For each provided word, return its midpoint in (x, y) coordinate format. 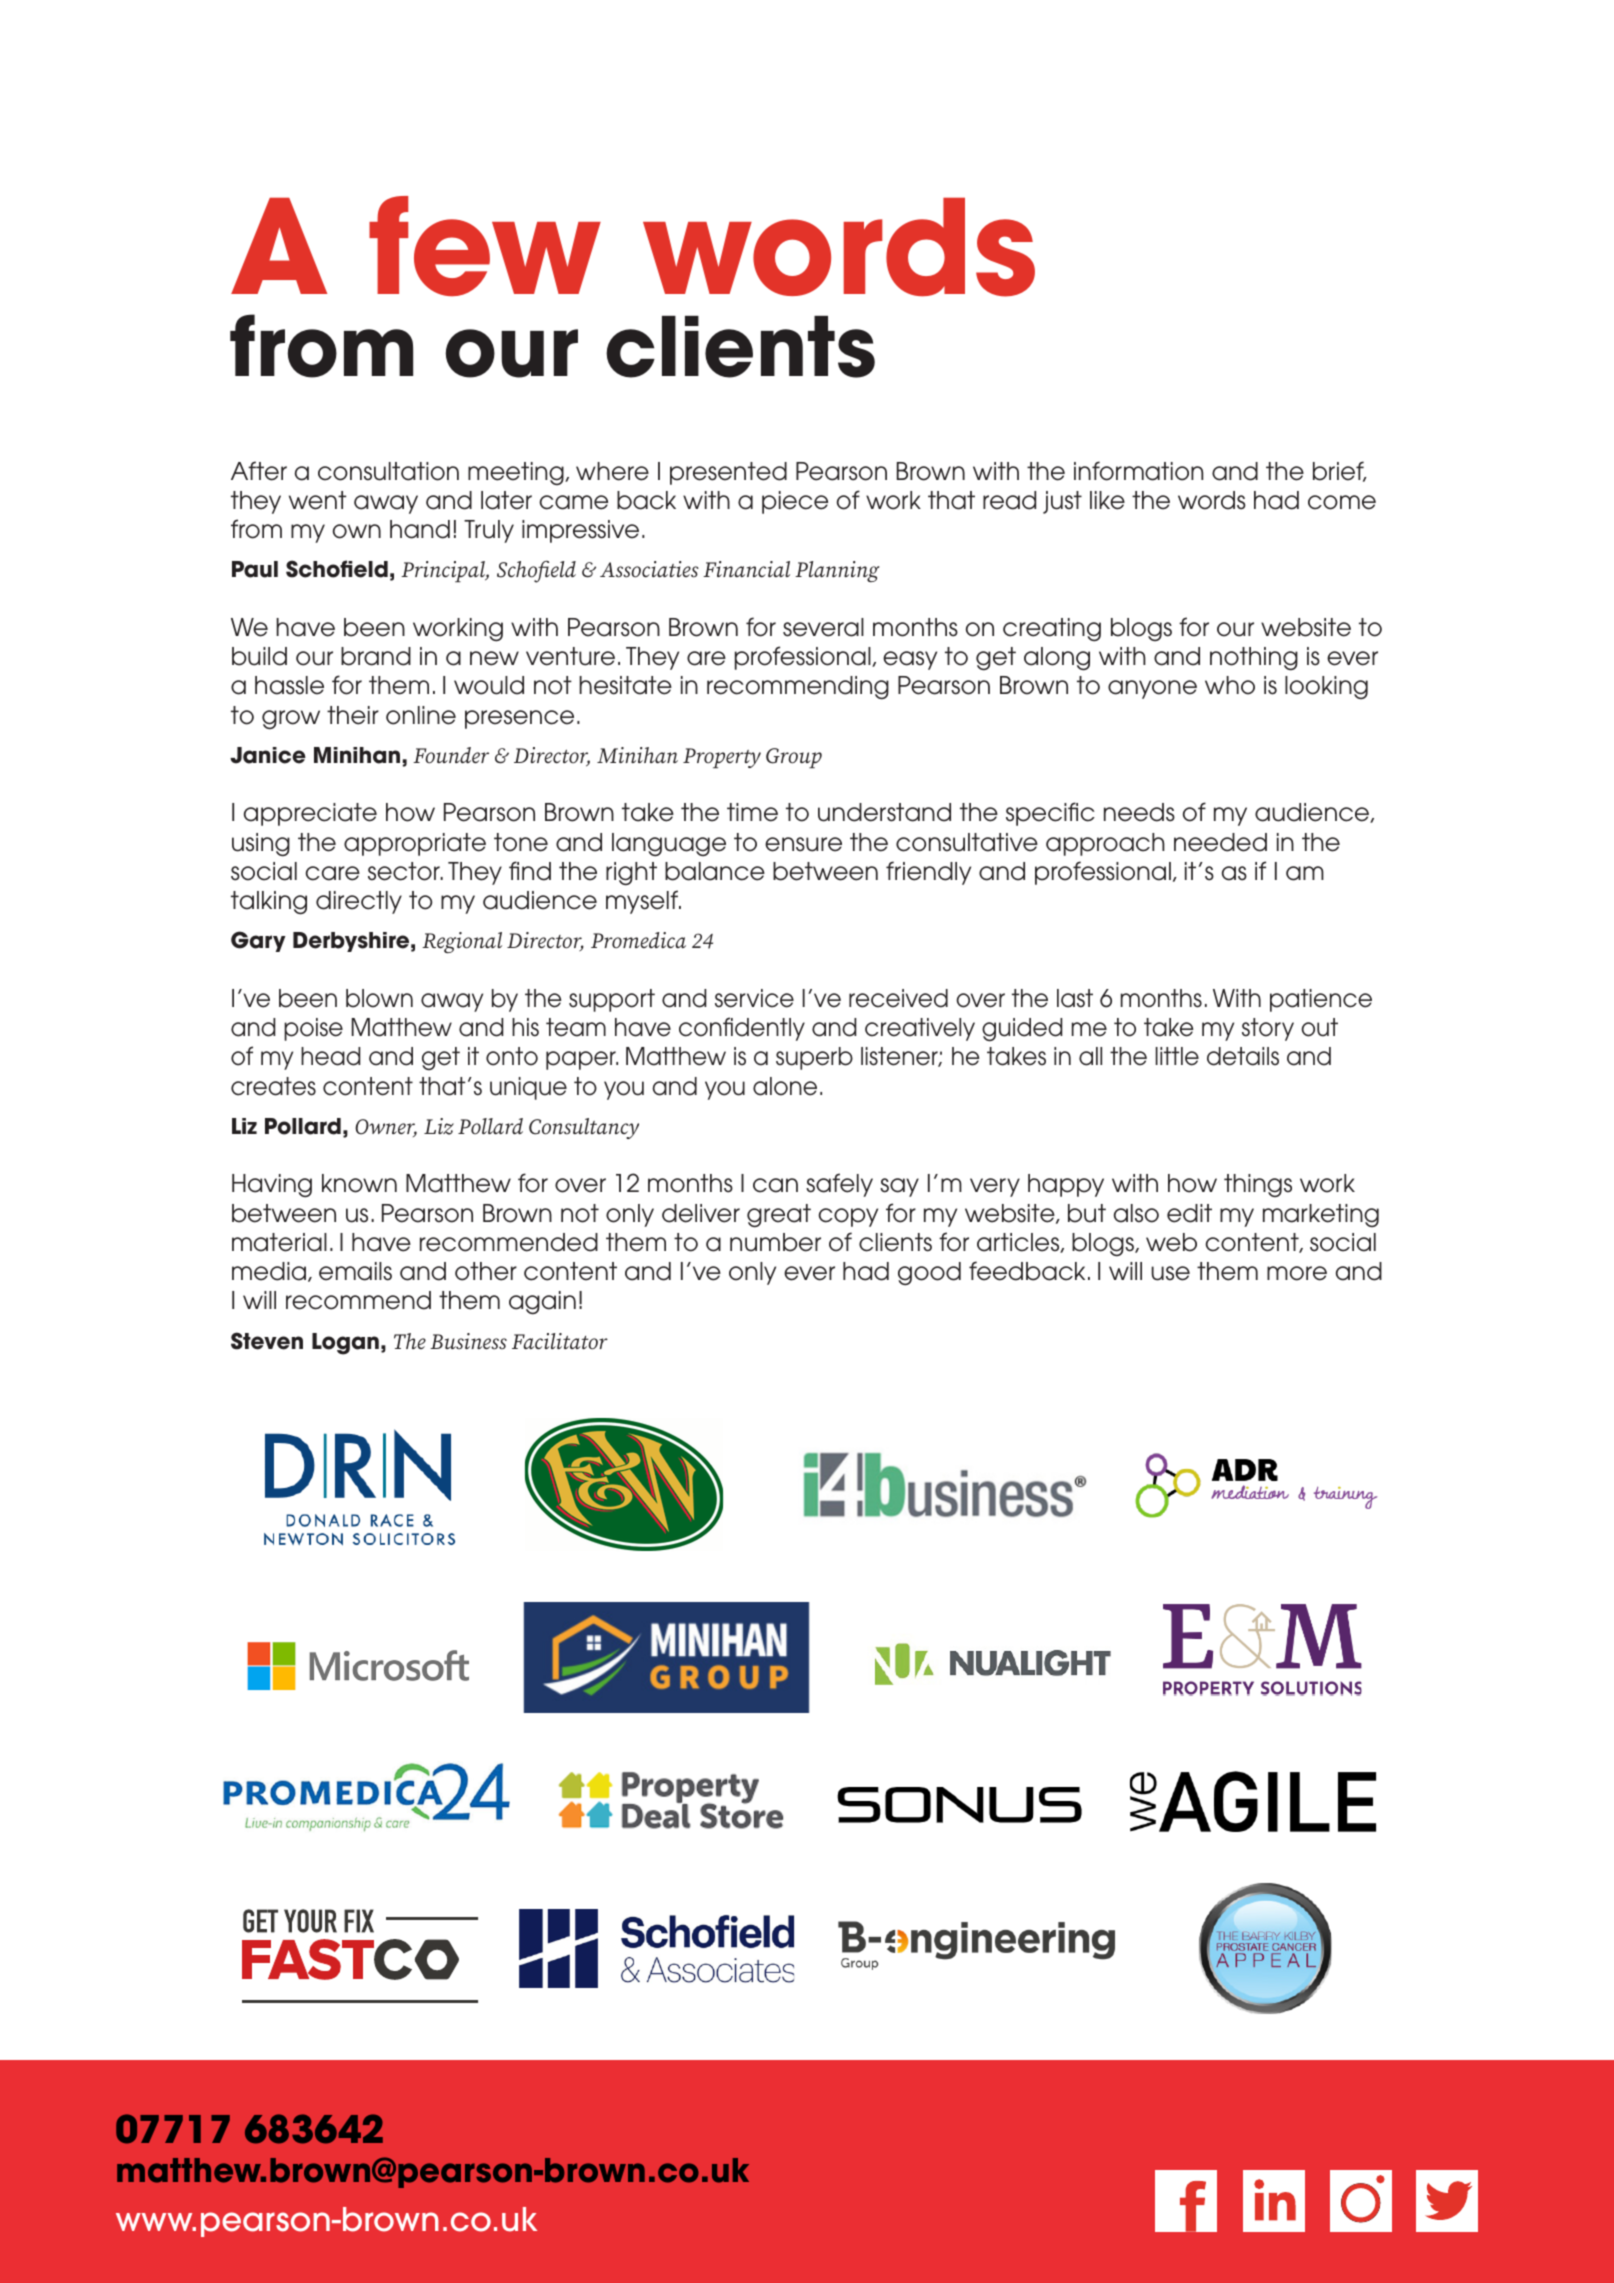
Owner (386, 1128)
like (1107, 500)
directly (359, 902)
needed (1220, 842)
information (1138, 471)
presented (728, 473)
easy (910, 660)
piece (795, 502)
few (485, 246)
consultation (388, 471)
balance (715, 871)
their (353, 715)
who (1230, 685)
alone (785, 1086)
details (1243, 1056)
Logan (345, 1344)
